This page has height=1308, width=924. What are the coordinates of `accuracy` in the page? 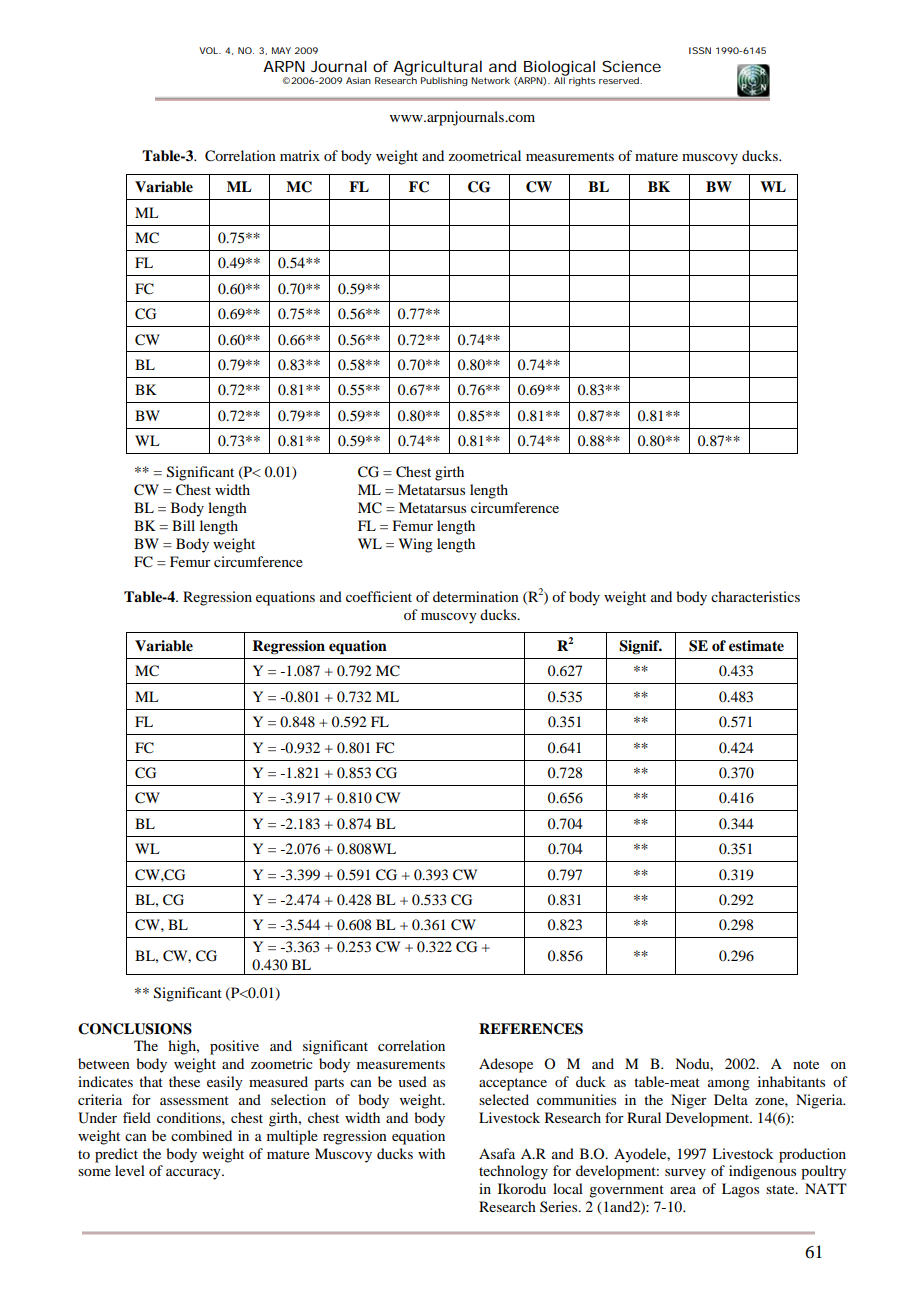 It's located at (194, 1174).
